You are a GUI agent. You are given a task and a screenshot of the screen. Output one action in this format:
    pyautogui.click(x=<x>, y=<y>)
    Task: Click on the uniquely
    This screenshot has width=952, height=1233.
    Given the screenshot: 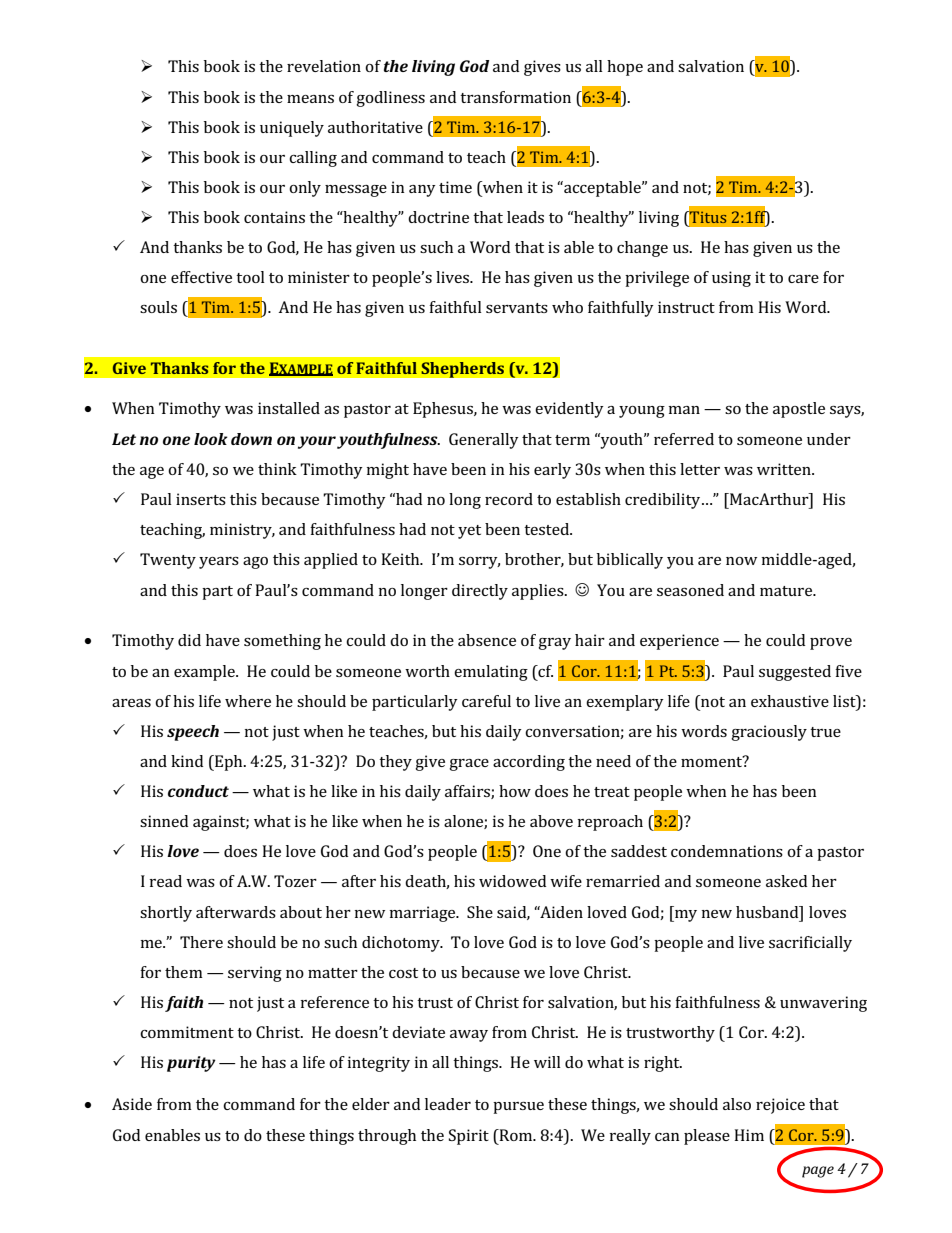 What is the action you would take?
    pyautogui.click(x=292, y=129)
